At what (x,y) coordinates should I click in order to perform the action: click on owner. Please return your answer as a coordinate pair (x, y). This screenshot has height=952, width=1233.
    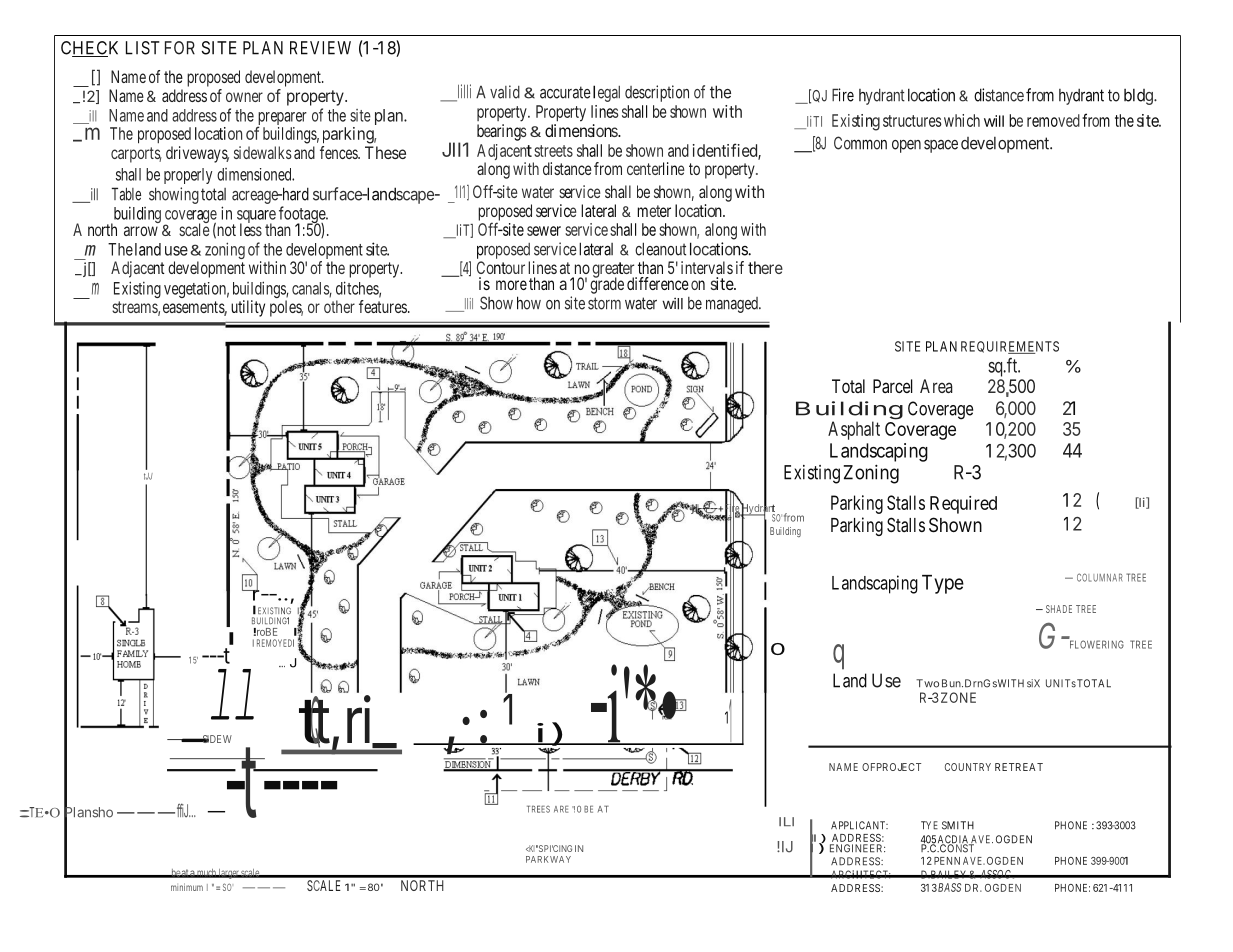
    Looking at the image, I should click on (244, 97).
